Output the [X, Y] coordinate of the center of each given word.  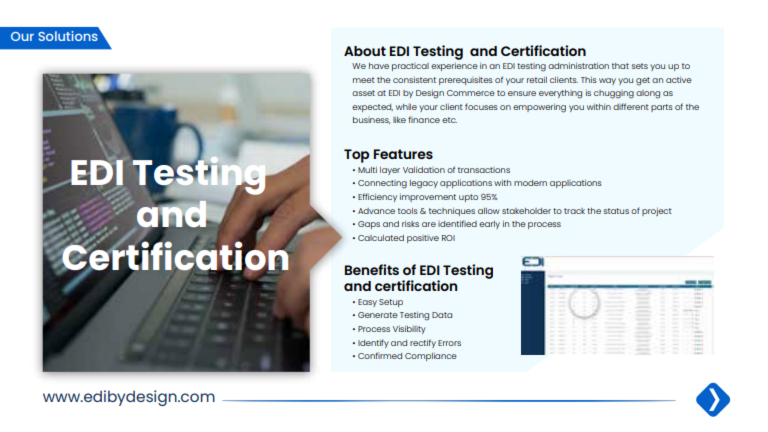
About [365, 51]
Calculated [381, 238]
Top [356, 156]
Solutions [69, 35]
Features [403, 154]
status [616, 211]
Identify [373, 343]
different [631, 106]
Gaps [369, 225]
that [620, 66]
